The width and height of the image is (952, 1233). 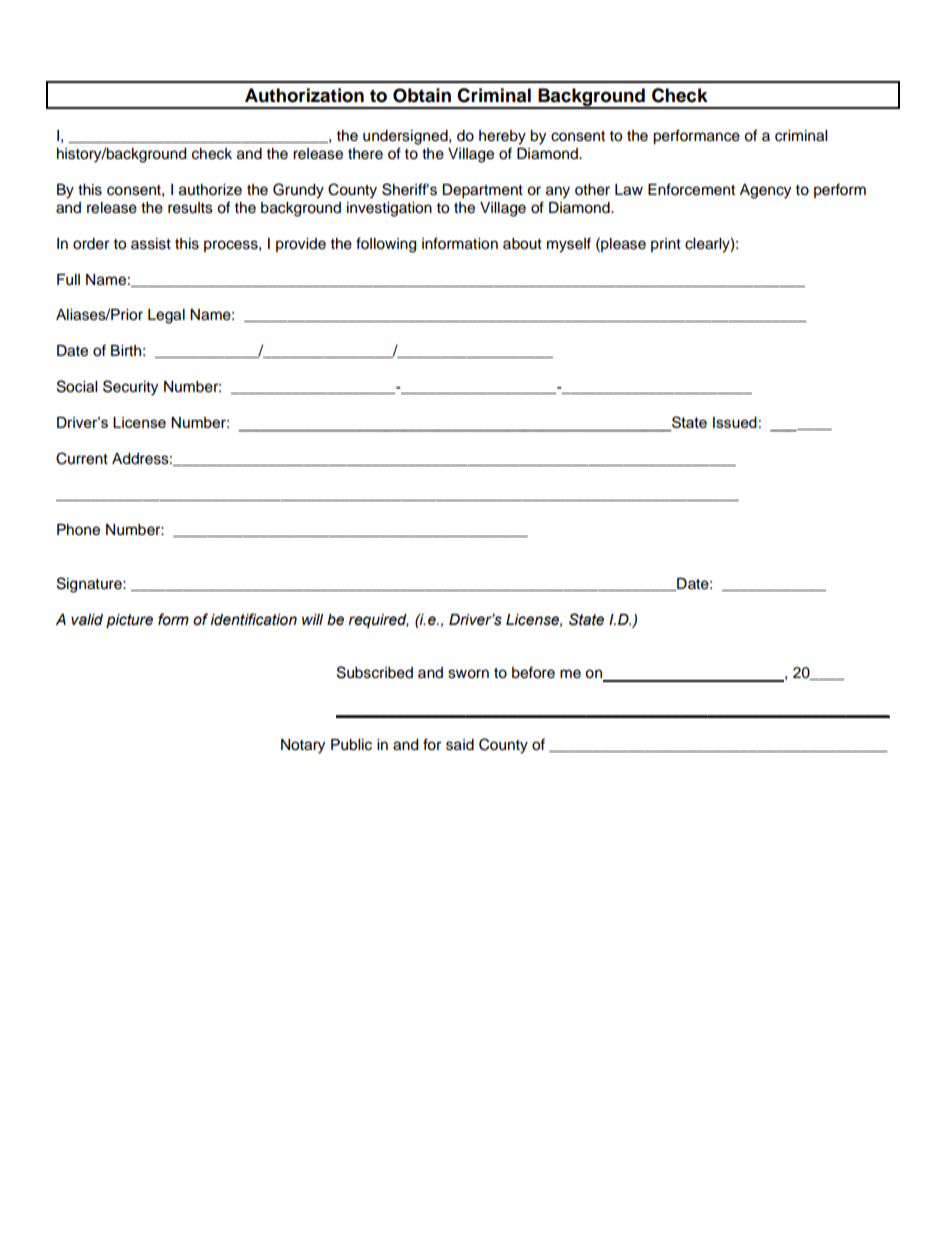 What do you see at coordinates (533, 672) in the image?
I see `before` at bounding box center [533, 672].
